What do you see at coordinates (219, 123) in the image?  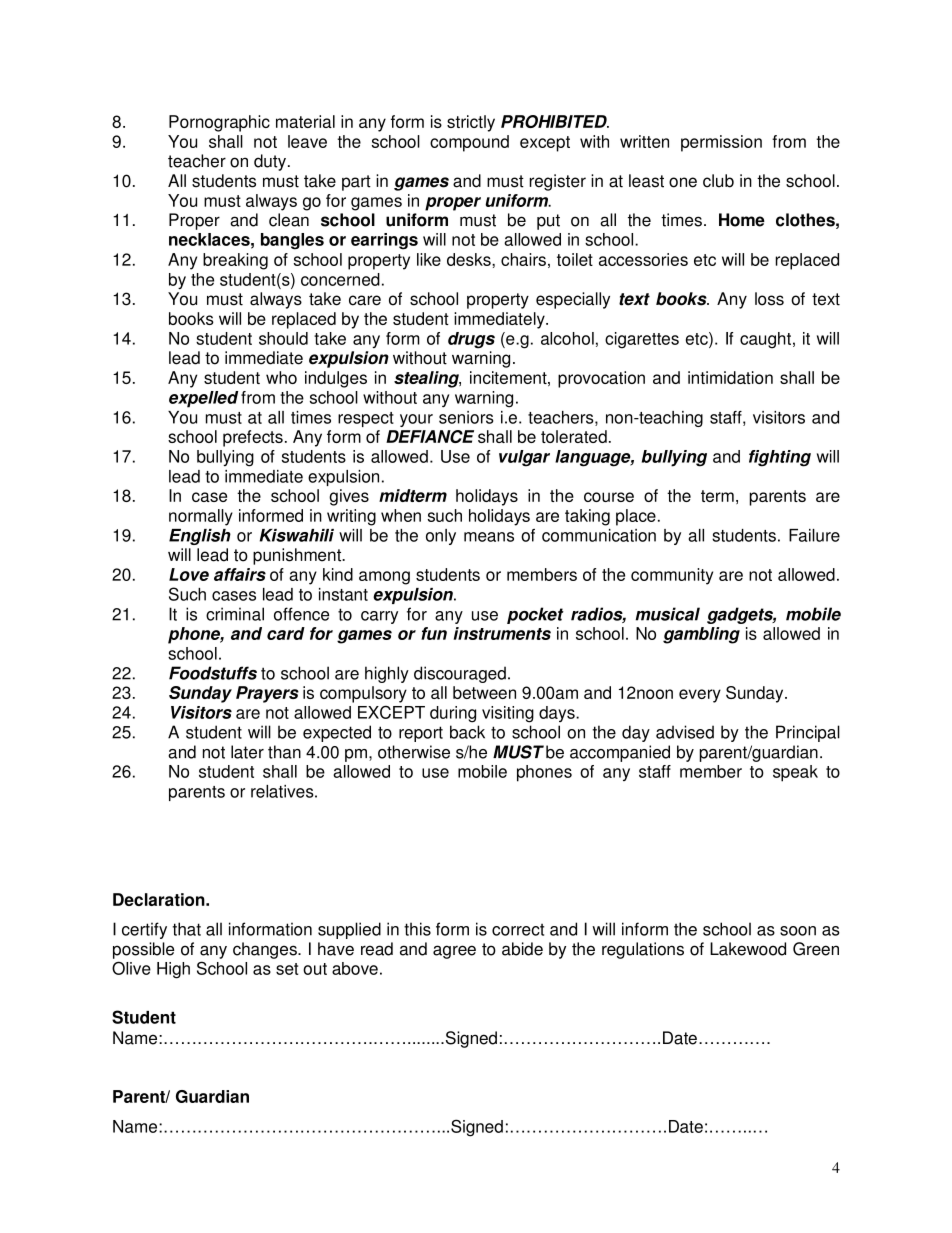 I see `Pornographic` at bounding box center [219, 123].
